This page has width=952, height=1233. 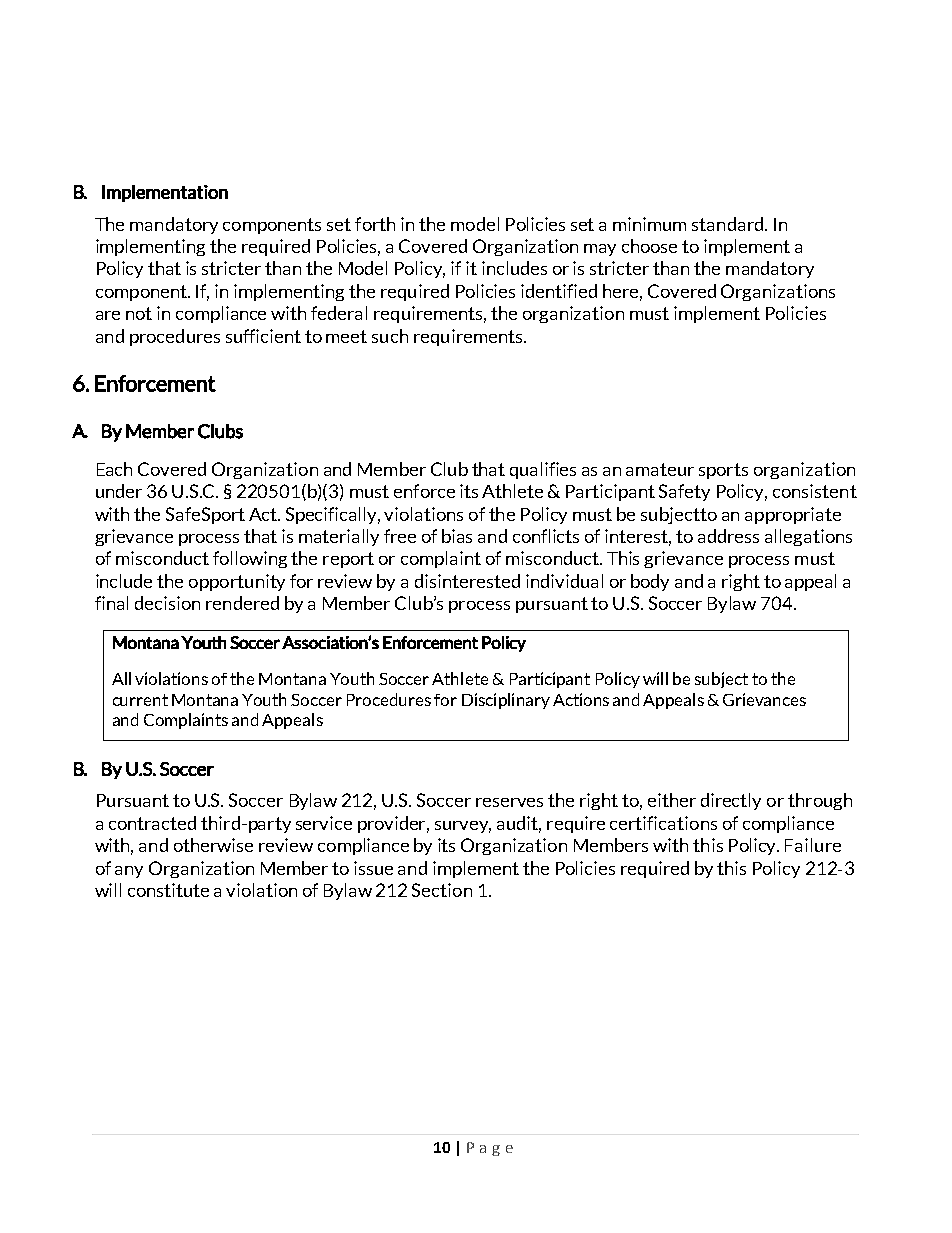 What do you see at coordinates (442, 890) in the page?
I see `Section` at bounding box center [442, 890].
